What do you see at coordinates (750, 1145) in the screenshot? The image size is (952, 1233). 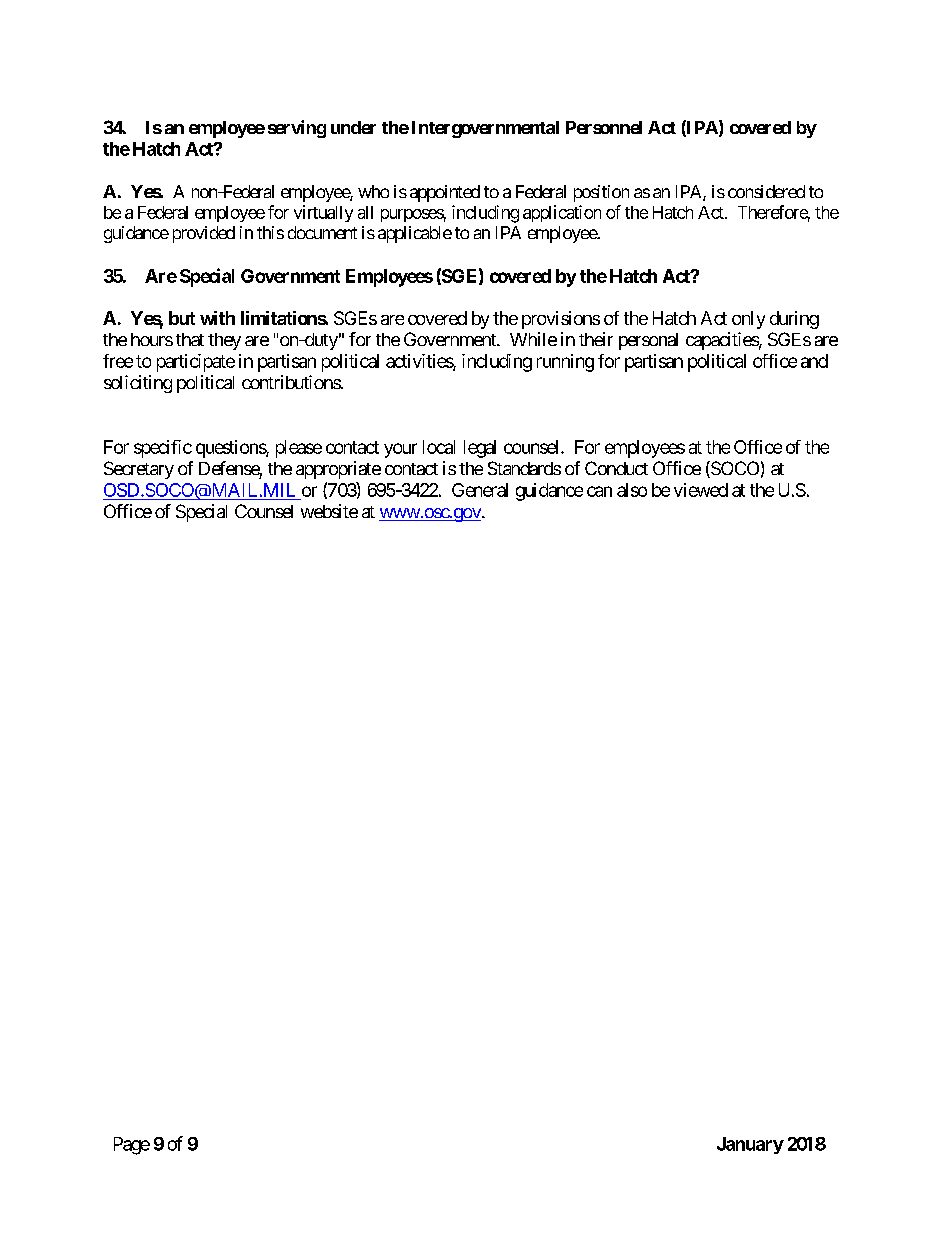 I see `January` at bounding box center [750, 1145].
